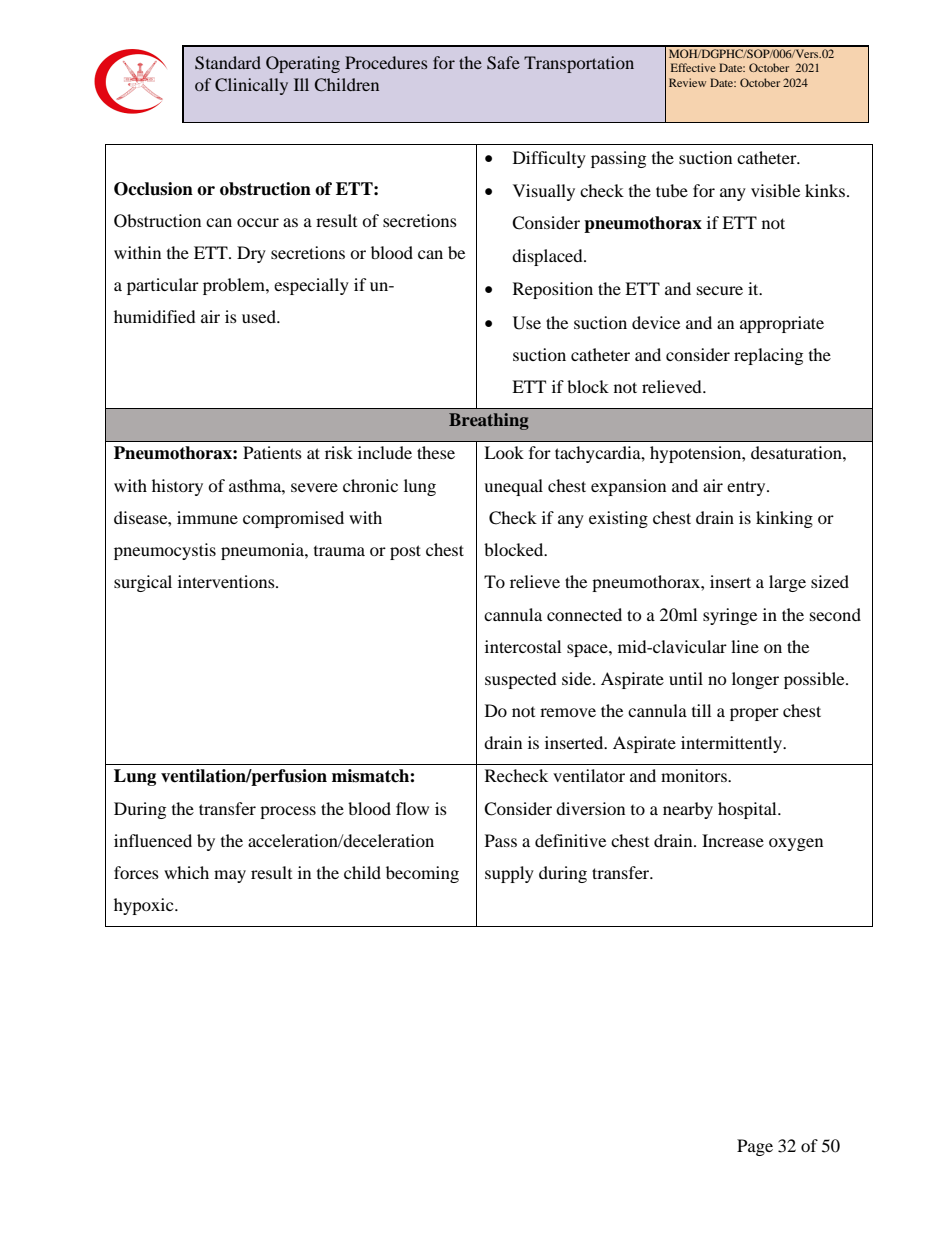 This image has height=1233, width=952. What do you see at coordinates (509, 874) in the image?
I see `supply` at bounding box center [509, 874].
